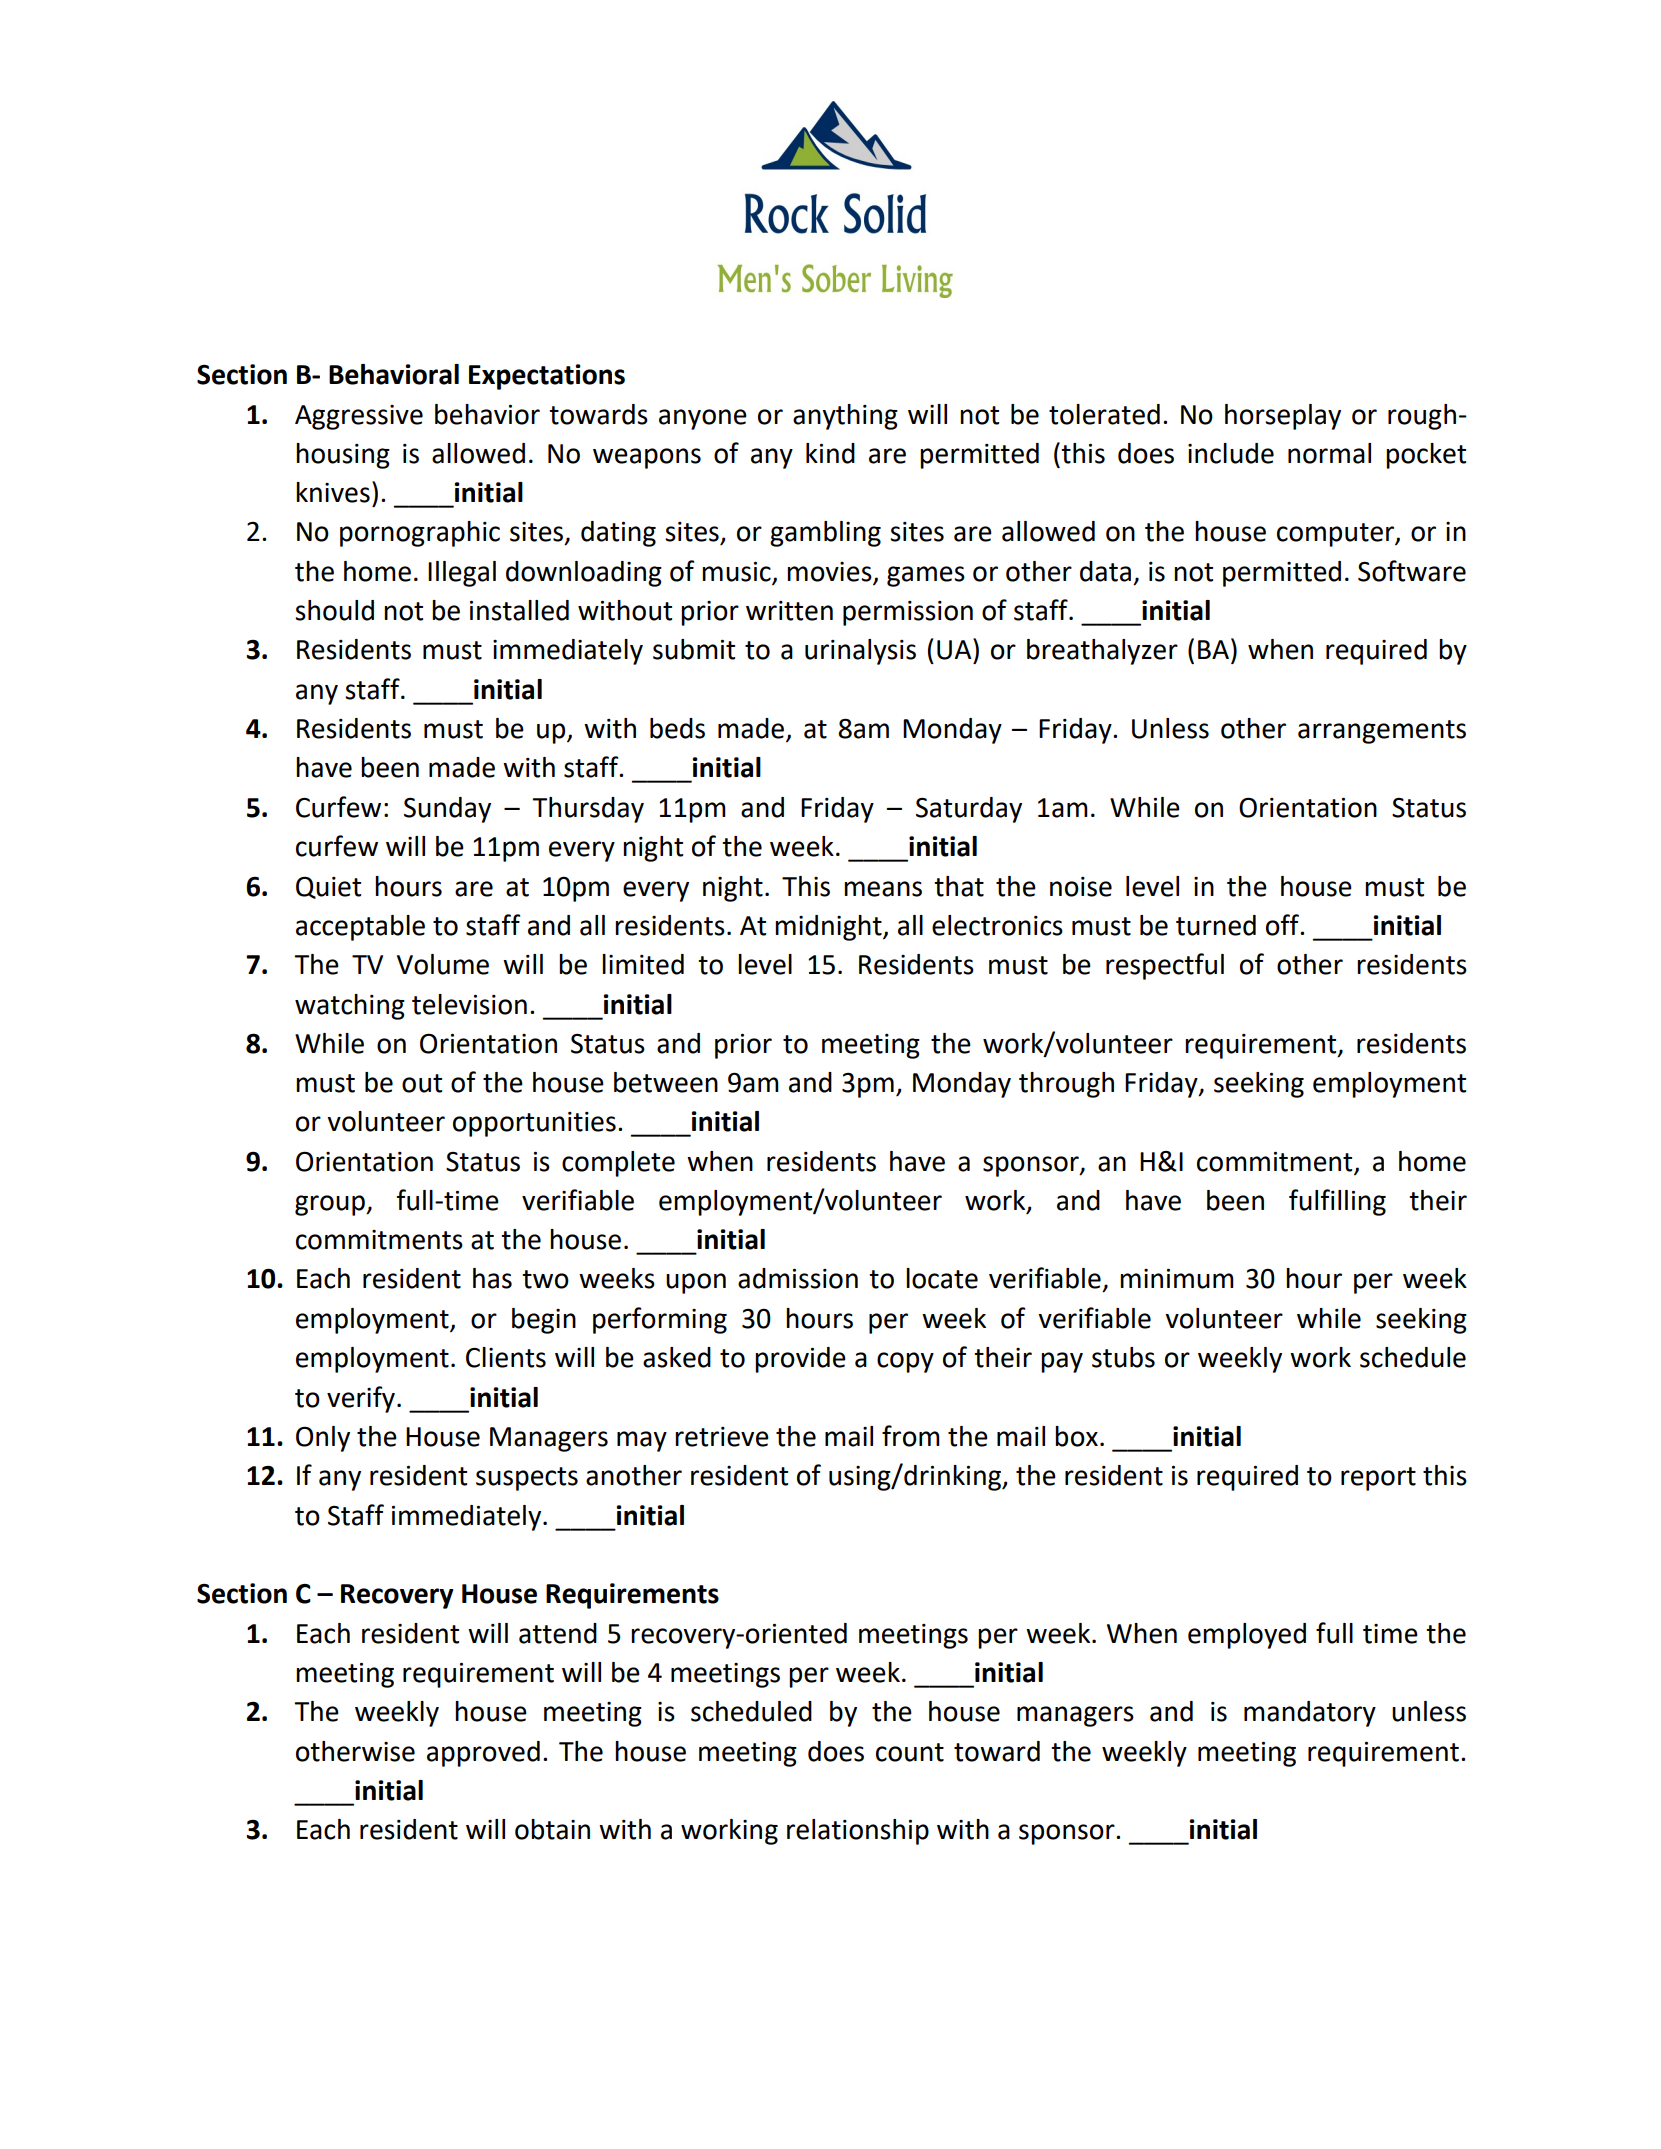 This screenshot has width=1661, height=2149. I want to click on arrangements, so click(1382, 732).
